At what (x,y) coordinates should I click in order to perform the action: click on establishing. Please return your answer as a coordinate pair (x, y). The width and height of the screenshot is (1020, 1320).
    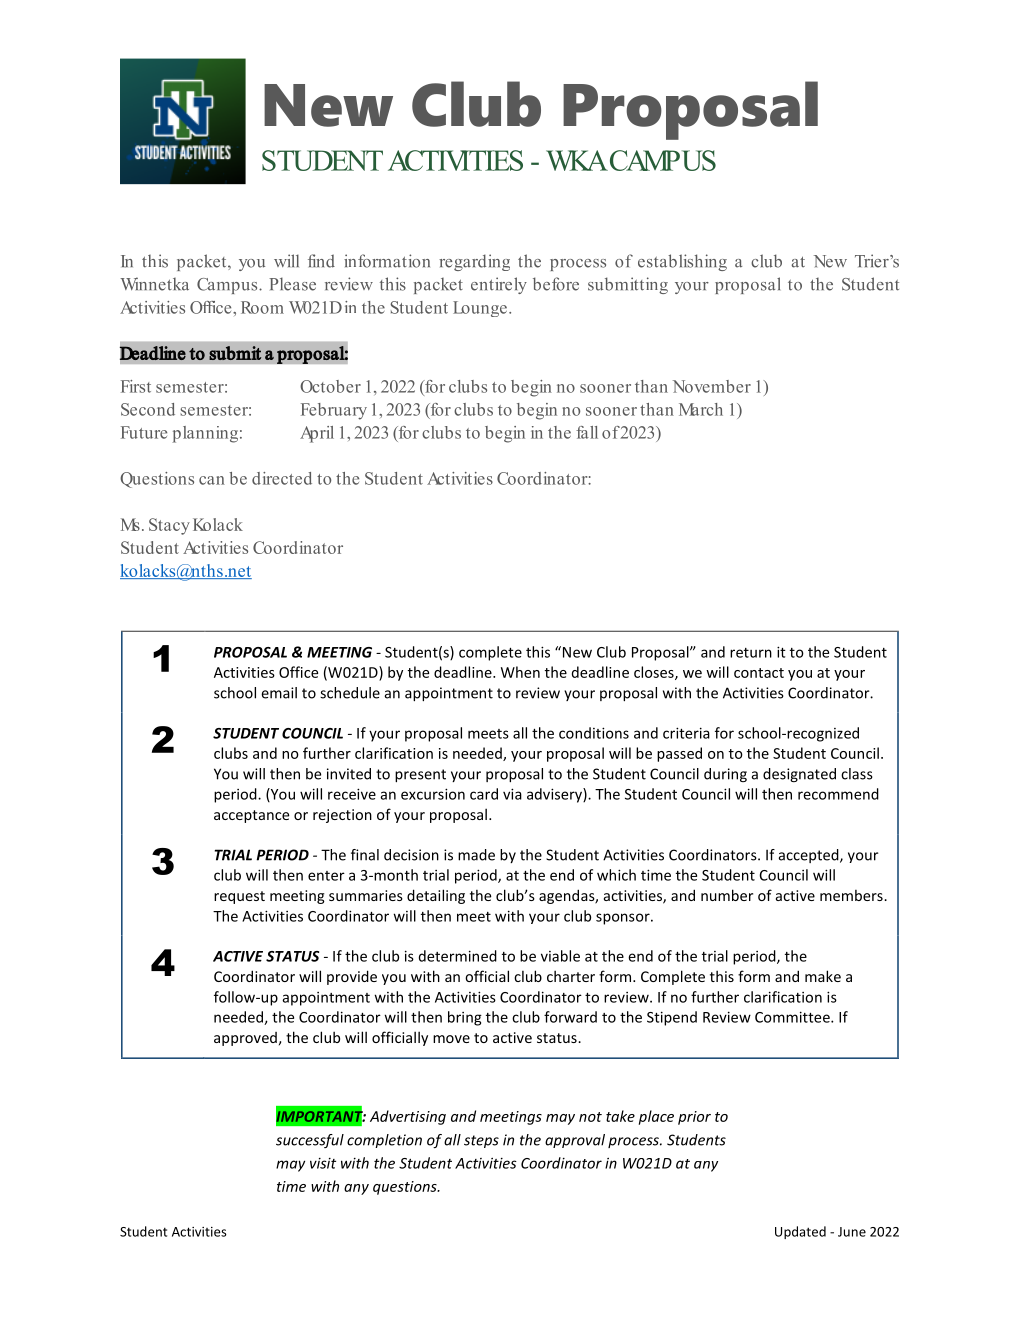
    Looking at the image, I should click on (682, 262).
